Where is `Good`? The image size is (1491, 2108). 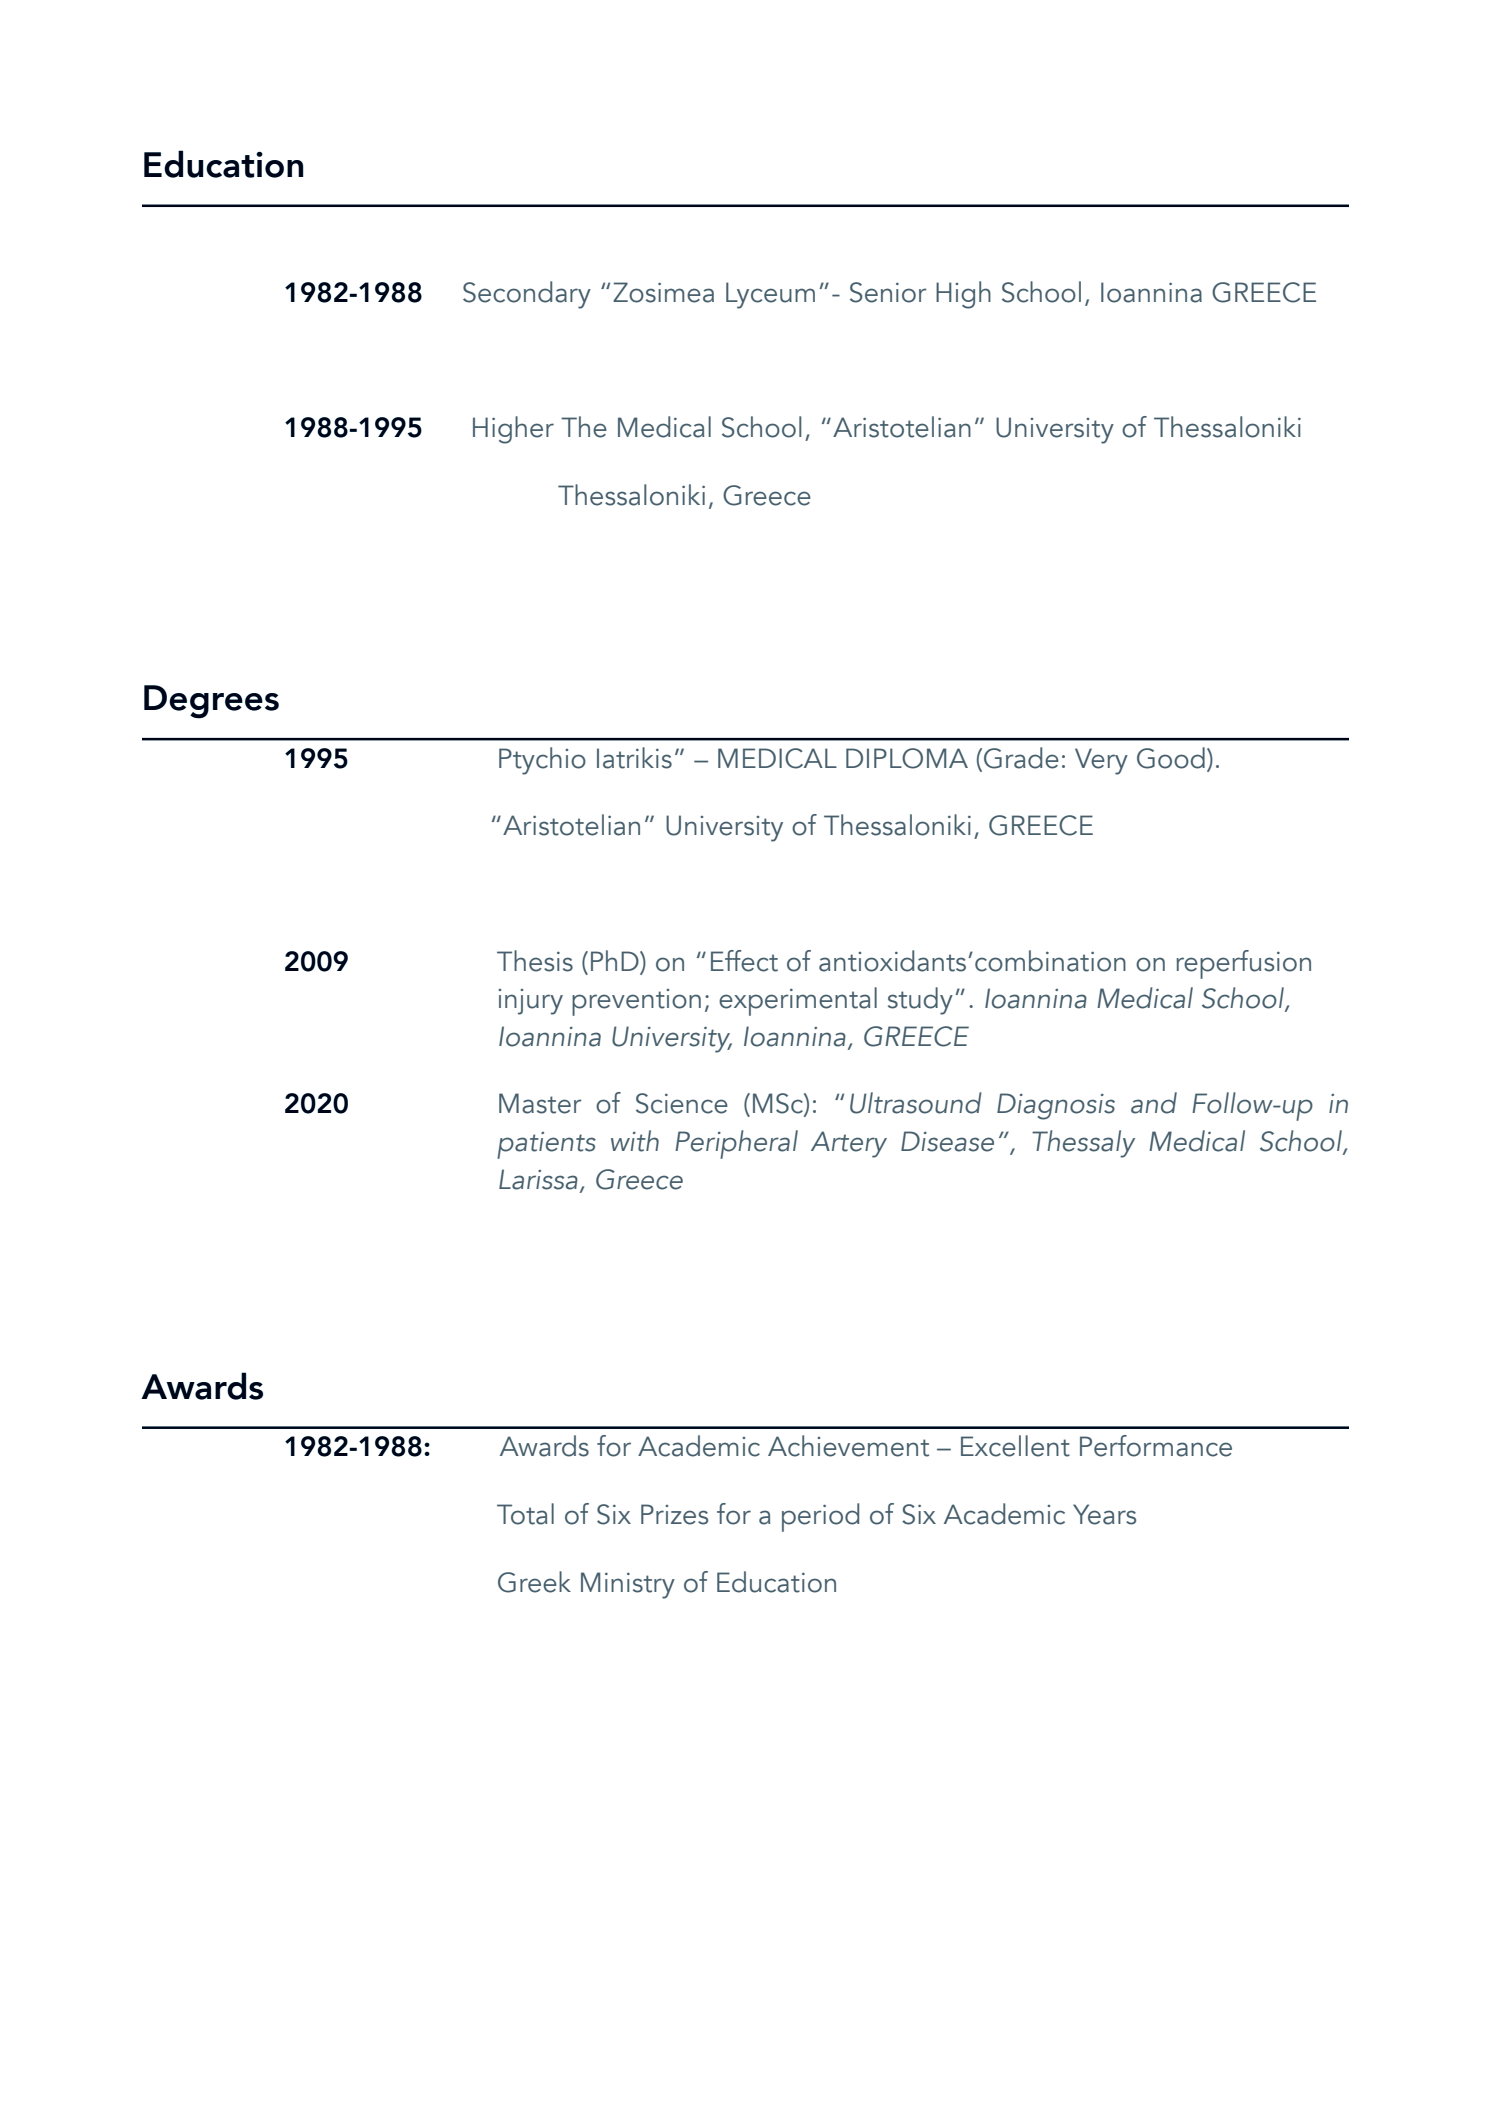
Good is located at coordinates (1171, 758).
